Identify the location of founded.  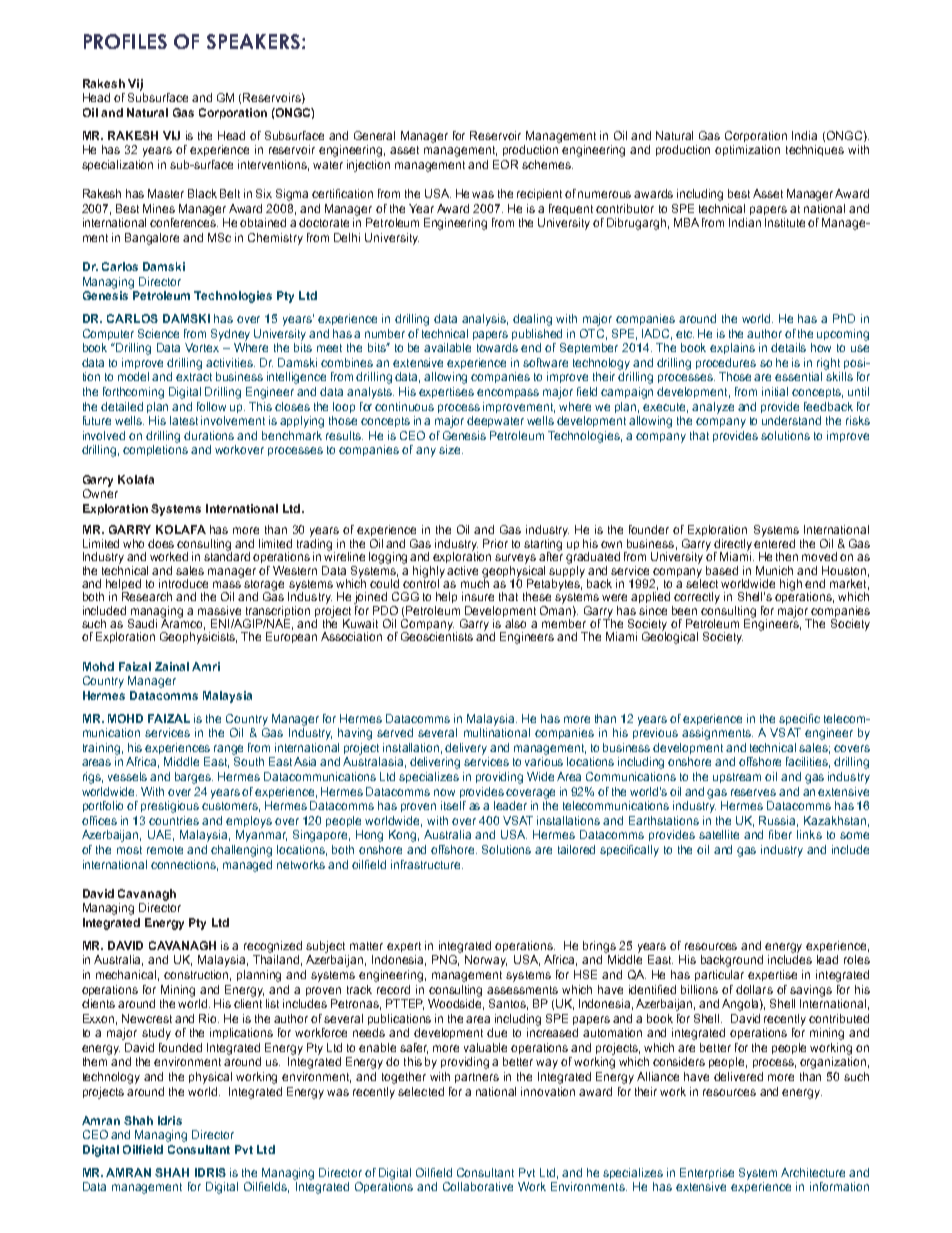
(180, 1047).
